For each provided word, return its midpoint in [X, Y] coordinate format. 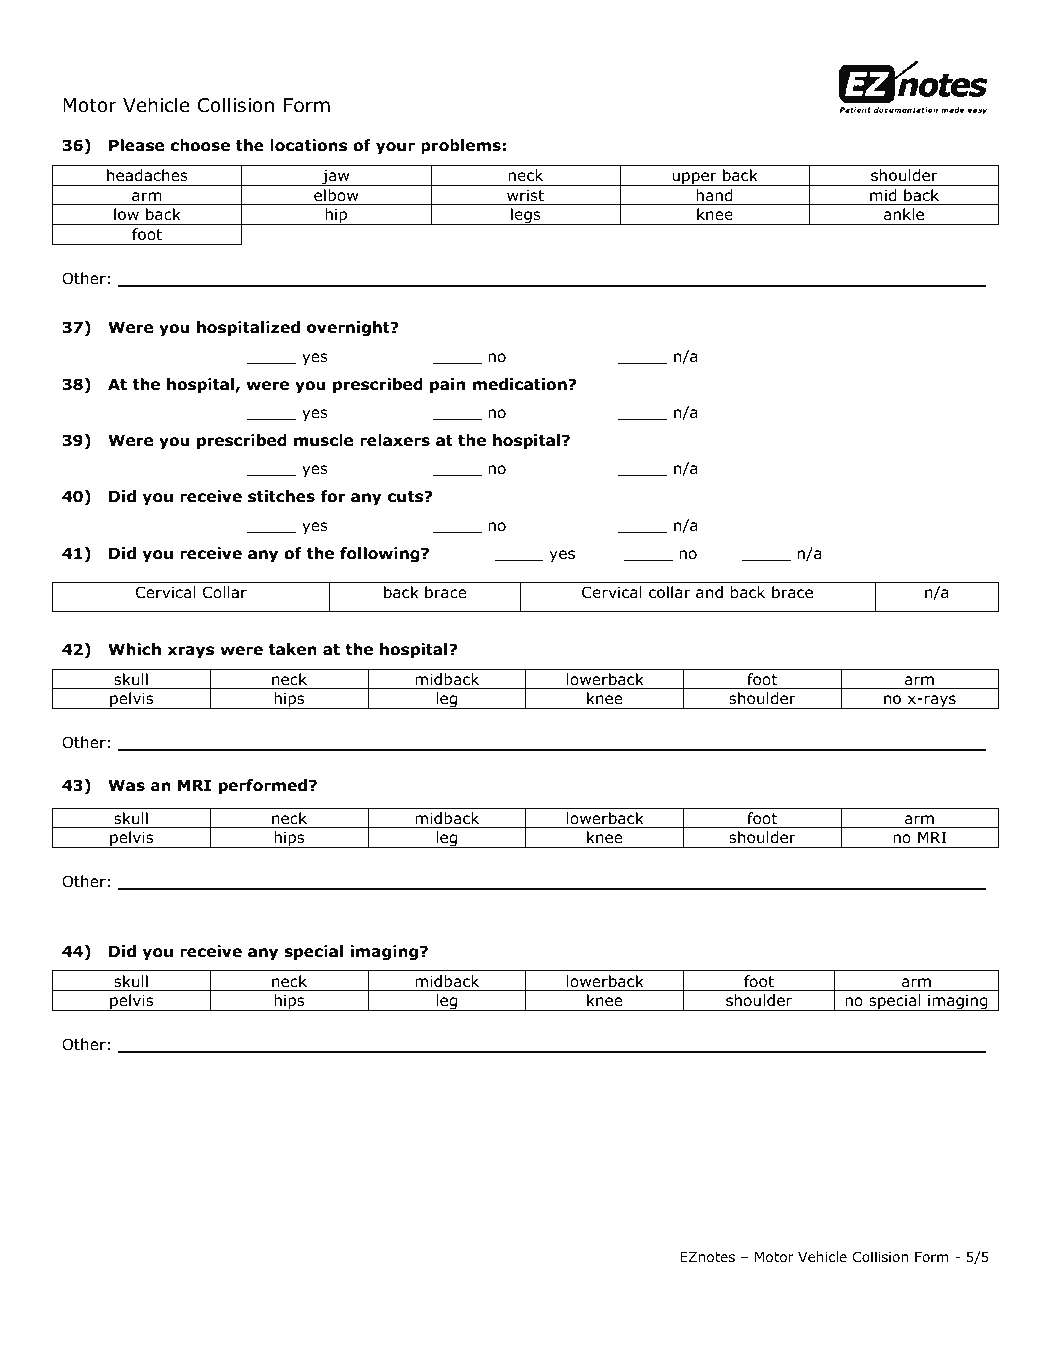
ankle [904, 214]
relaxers [395, 440]
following [381, 554]
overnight [349, 328]
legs [526, 216]
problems [461, 146]
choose [200, 145]
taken [293, 649]
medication [521, 384]
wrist [525, 195]
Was [126, 785]
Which [134, 649]
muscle [323, 440]
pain [447, 385]
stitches [281, 496]
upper [694, 179]
